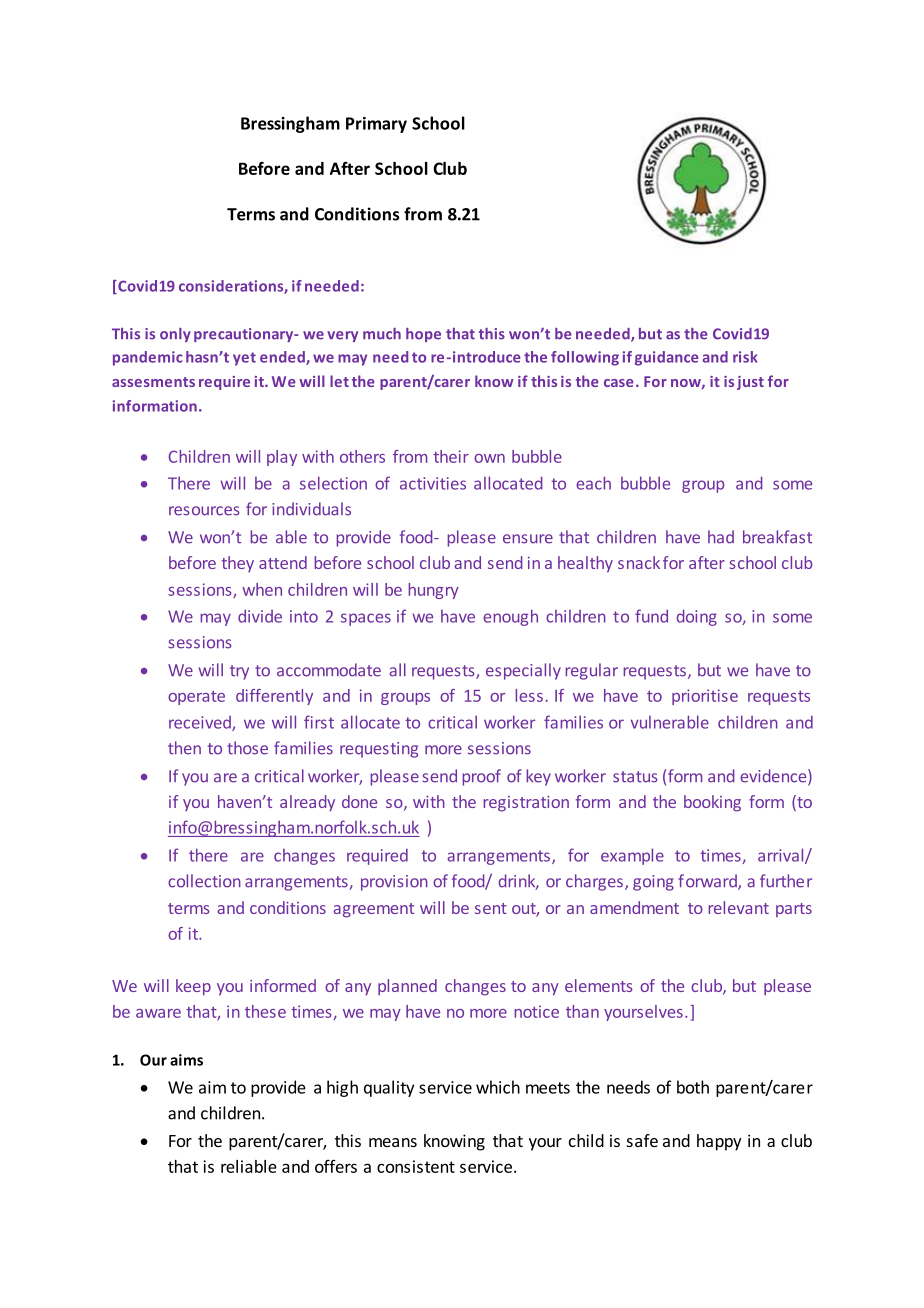  What do you see at coordinates (423, 335) in the image?
I see `hope` at bounding box center [423, 335].
